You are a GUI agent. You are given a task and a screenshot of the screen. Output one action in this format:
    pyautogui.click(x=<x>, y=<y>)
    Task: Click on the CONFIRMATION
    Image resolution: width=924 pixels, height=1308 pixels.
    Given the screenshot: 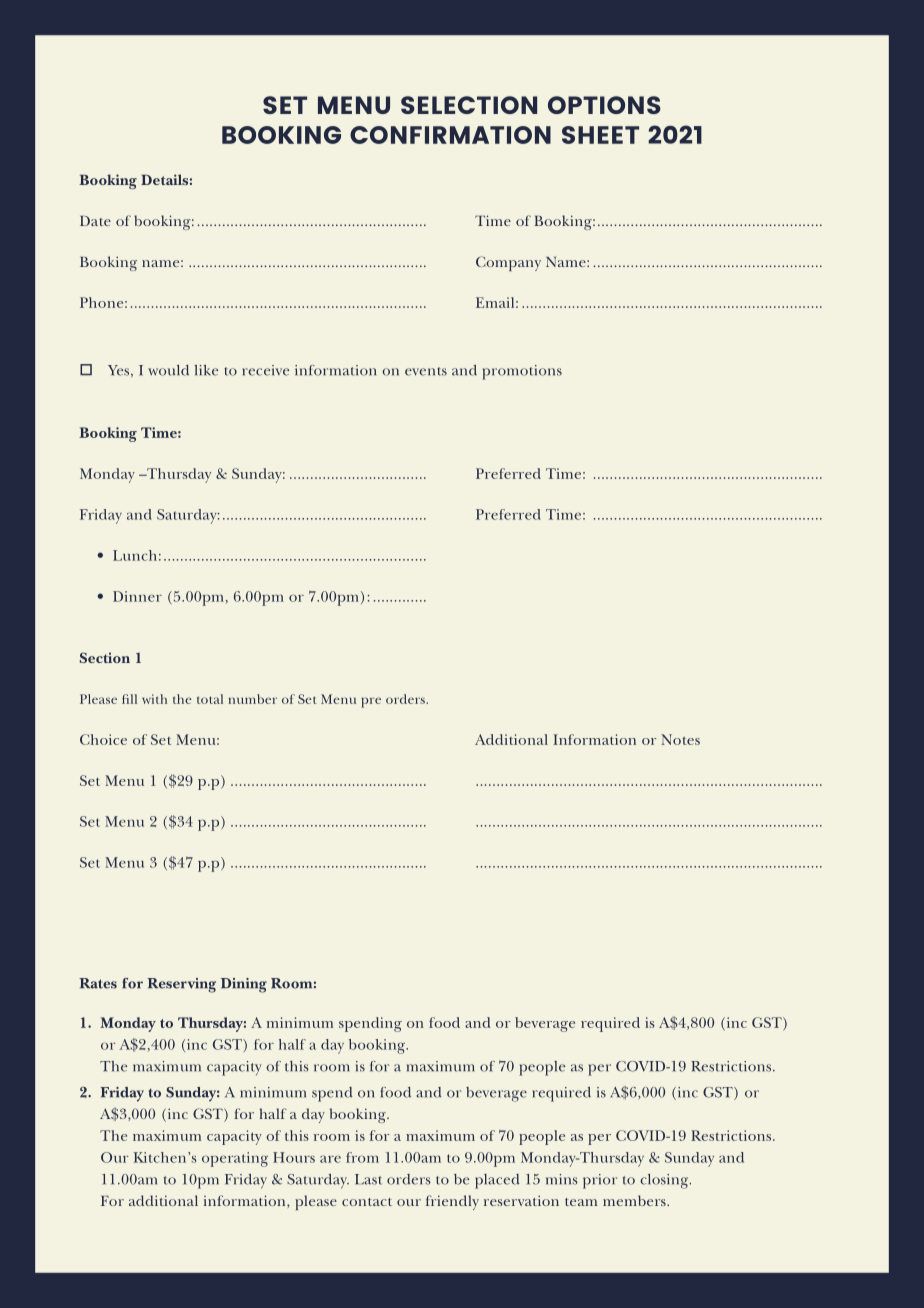 What is the action you would take?
    pyautogui.click(x=450, y=135)
